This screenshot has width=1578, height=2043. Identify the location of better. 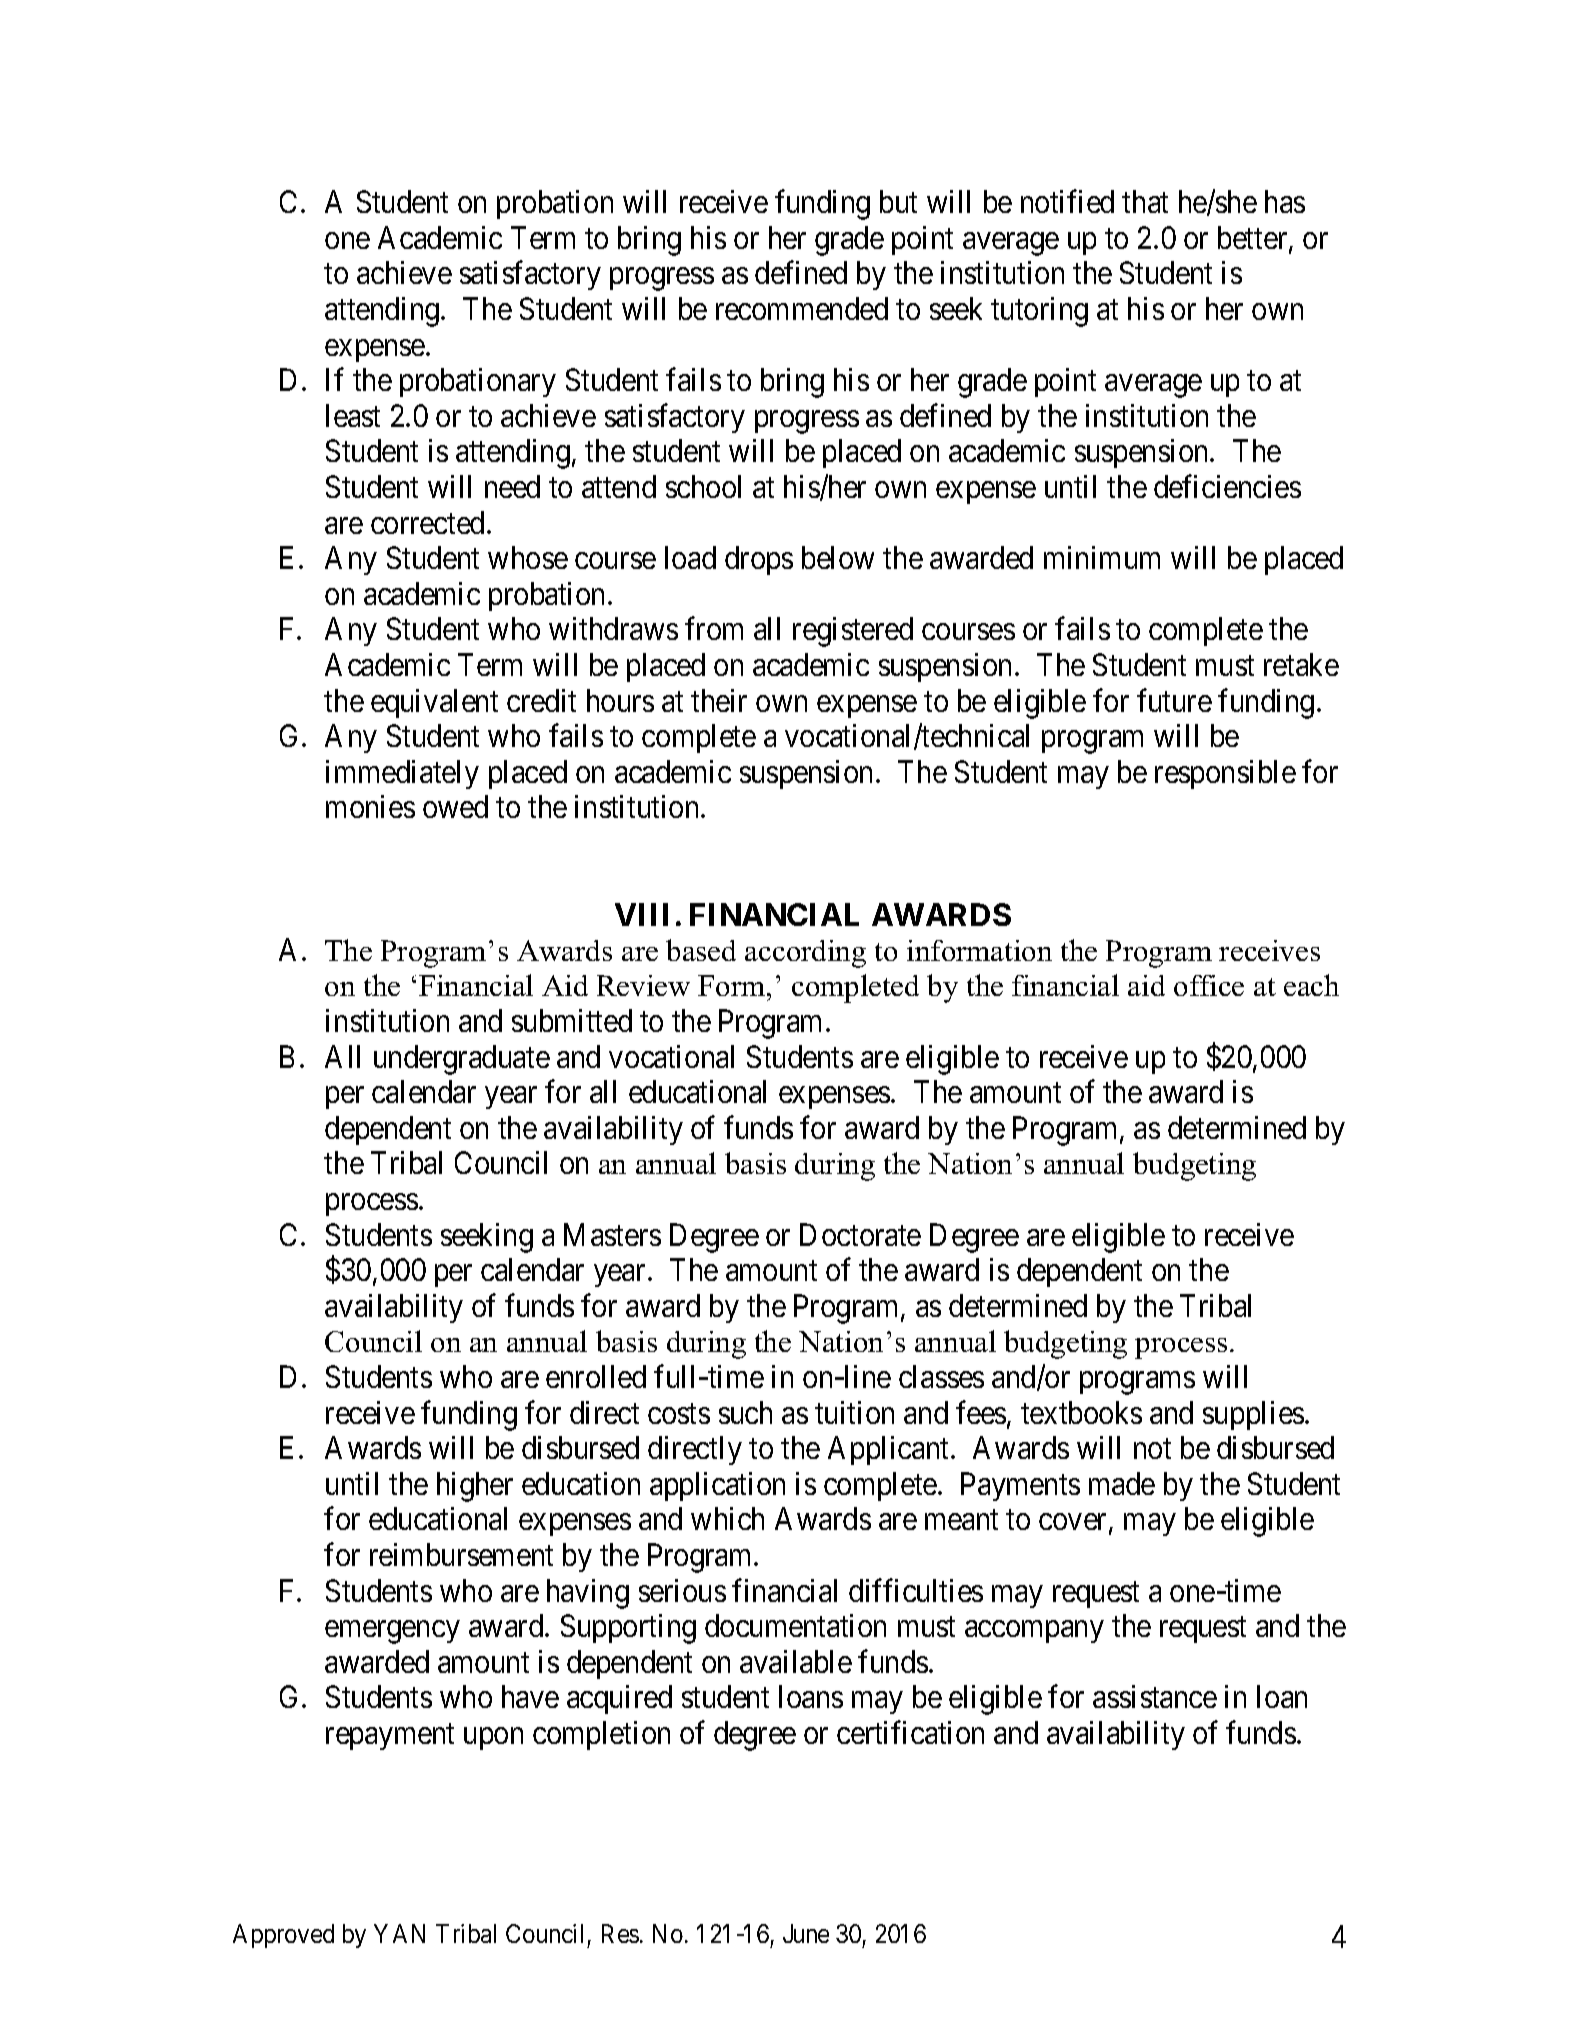
(1254, 239).
